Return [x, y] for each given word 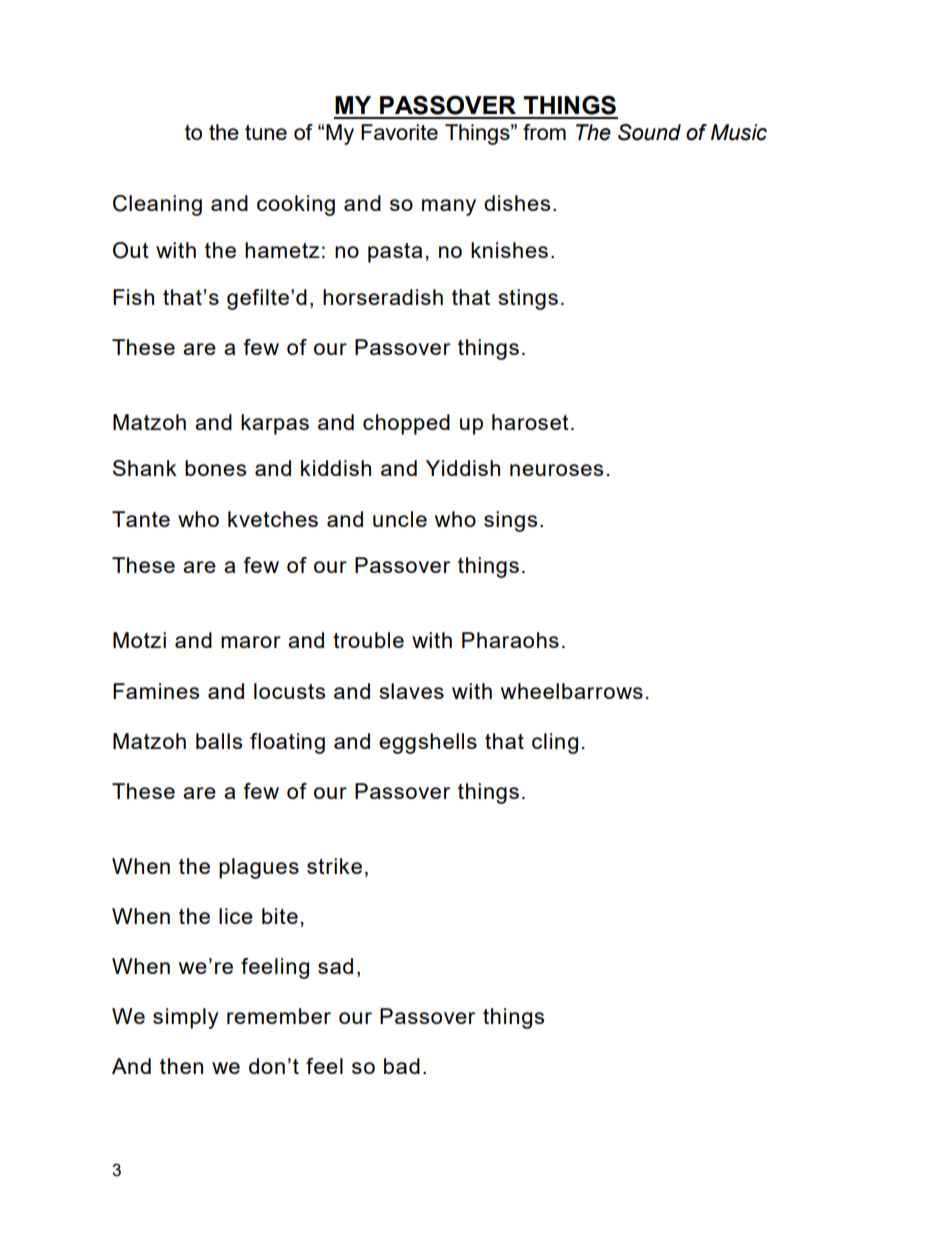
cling [555, 743]
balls [219, 741]
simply [186, 1018]
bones [215, 468]
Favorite [399, 132]
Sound [649, 132]
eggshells [428, 743]
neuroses [556, 470]
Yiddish [463, 468]
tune [266, 132]
